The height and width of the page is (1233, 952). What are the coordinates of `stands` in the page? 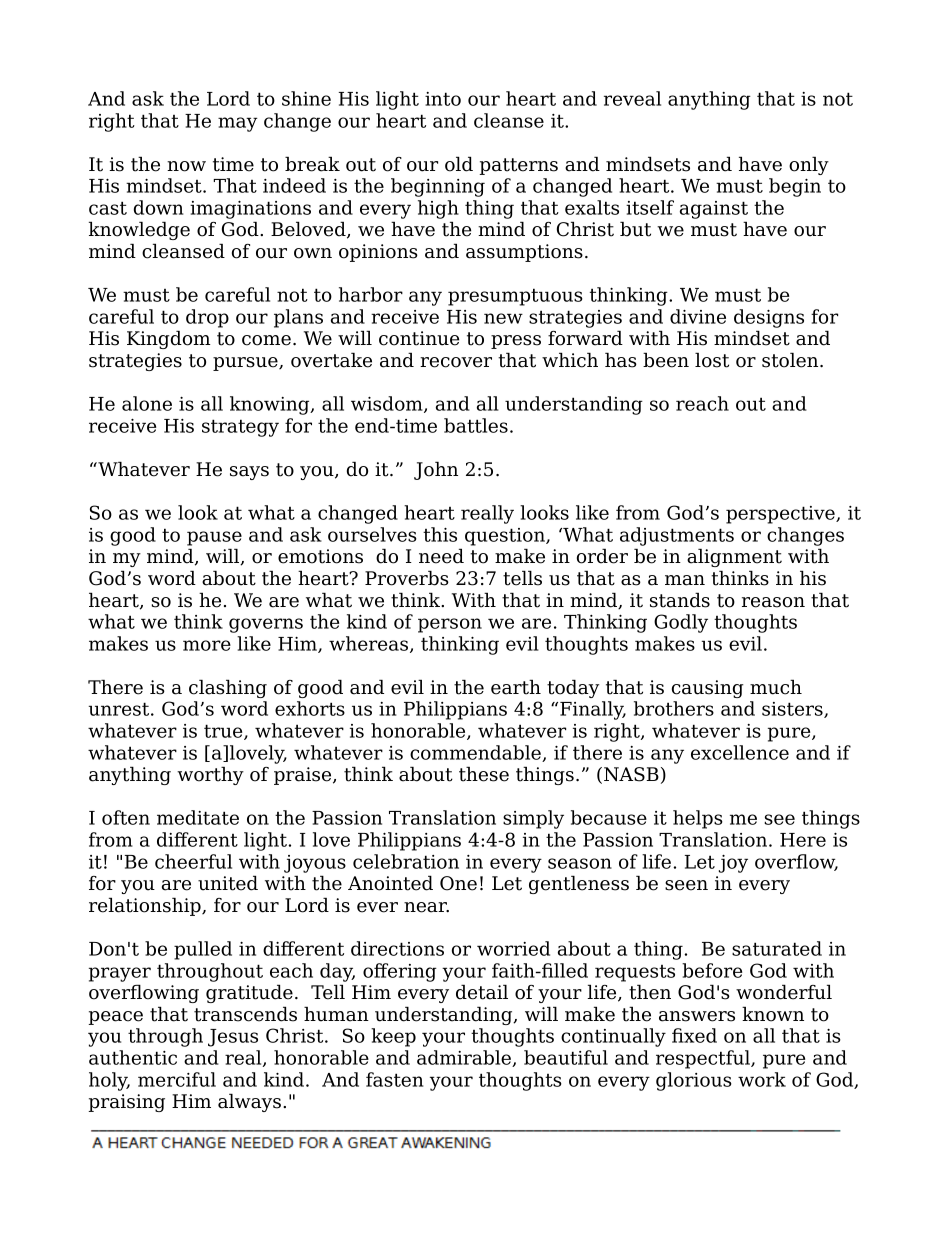 It's located at (680, 600).
